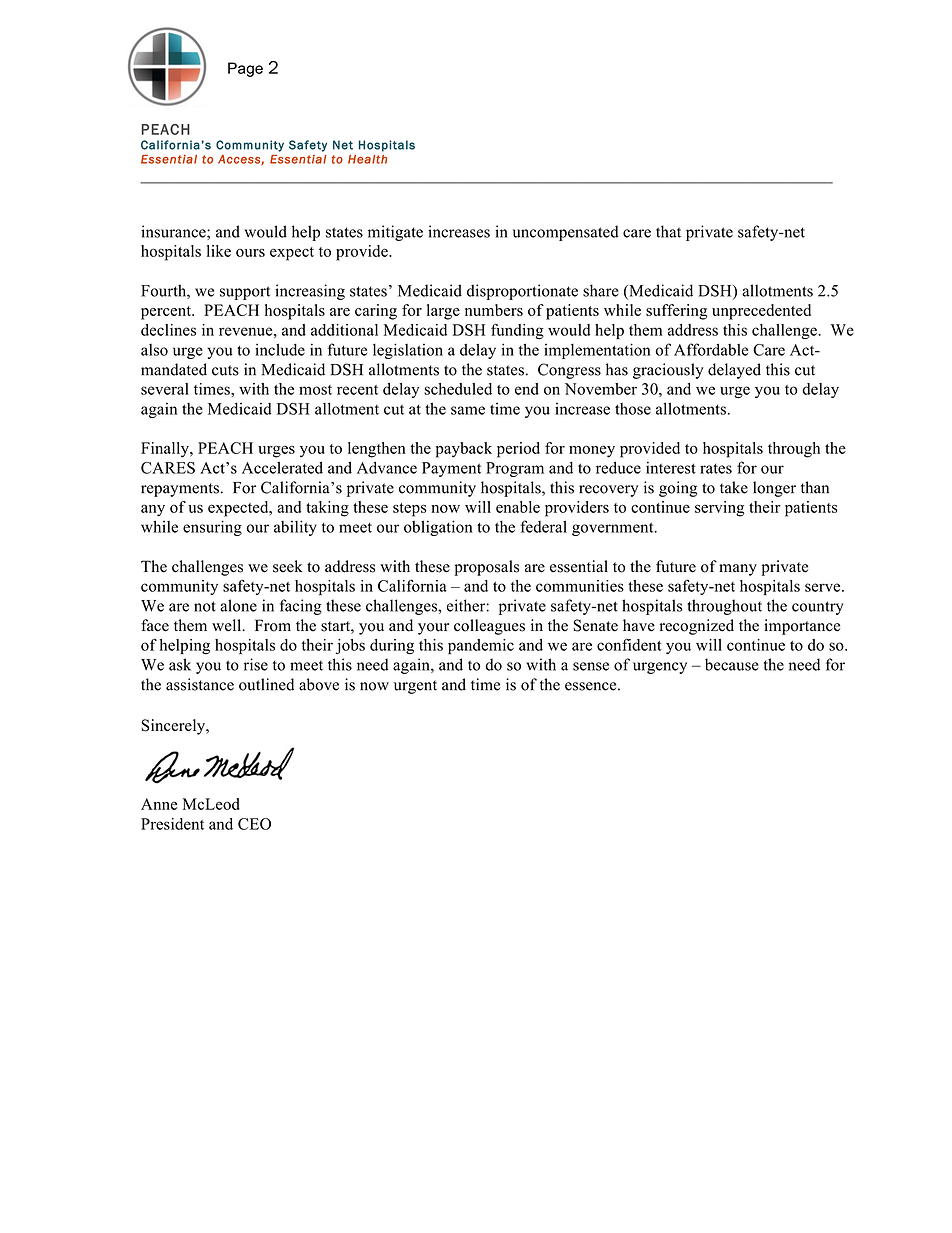  I want to click on Health, so click(367, 159).
